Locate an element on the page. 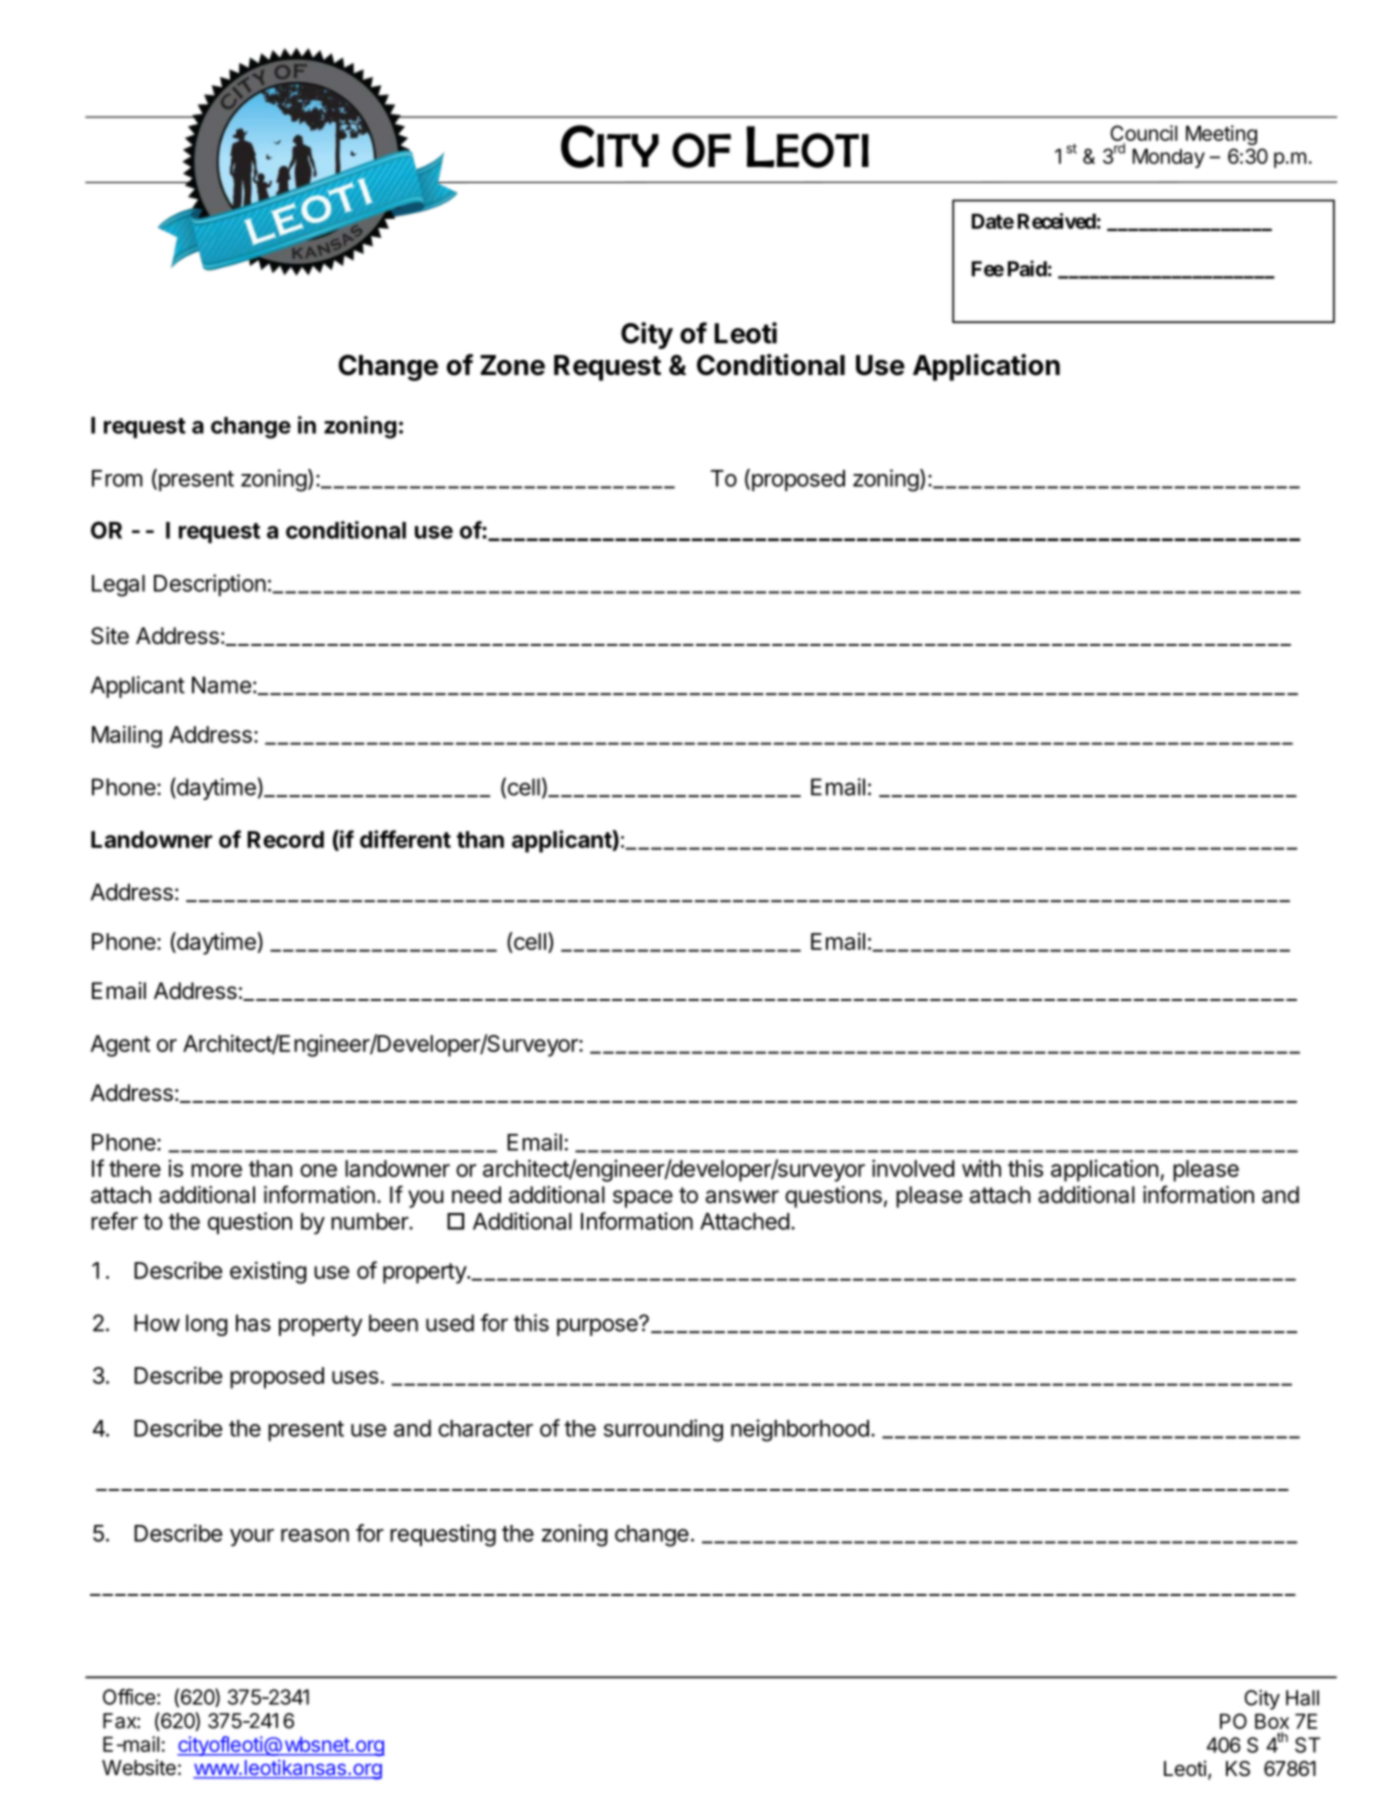 This page has height=1810, width=1399. space is located at coordinates (643, 1199).
